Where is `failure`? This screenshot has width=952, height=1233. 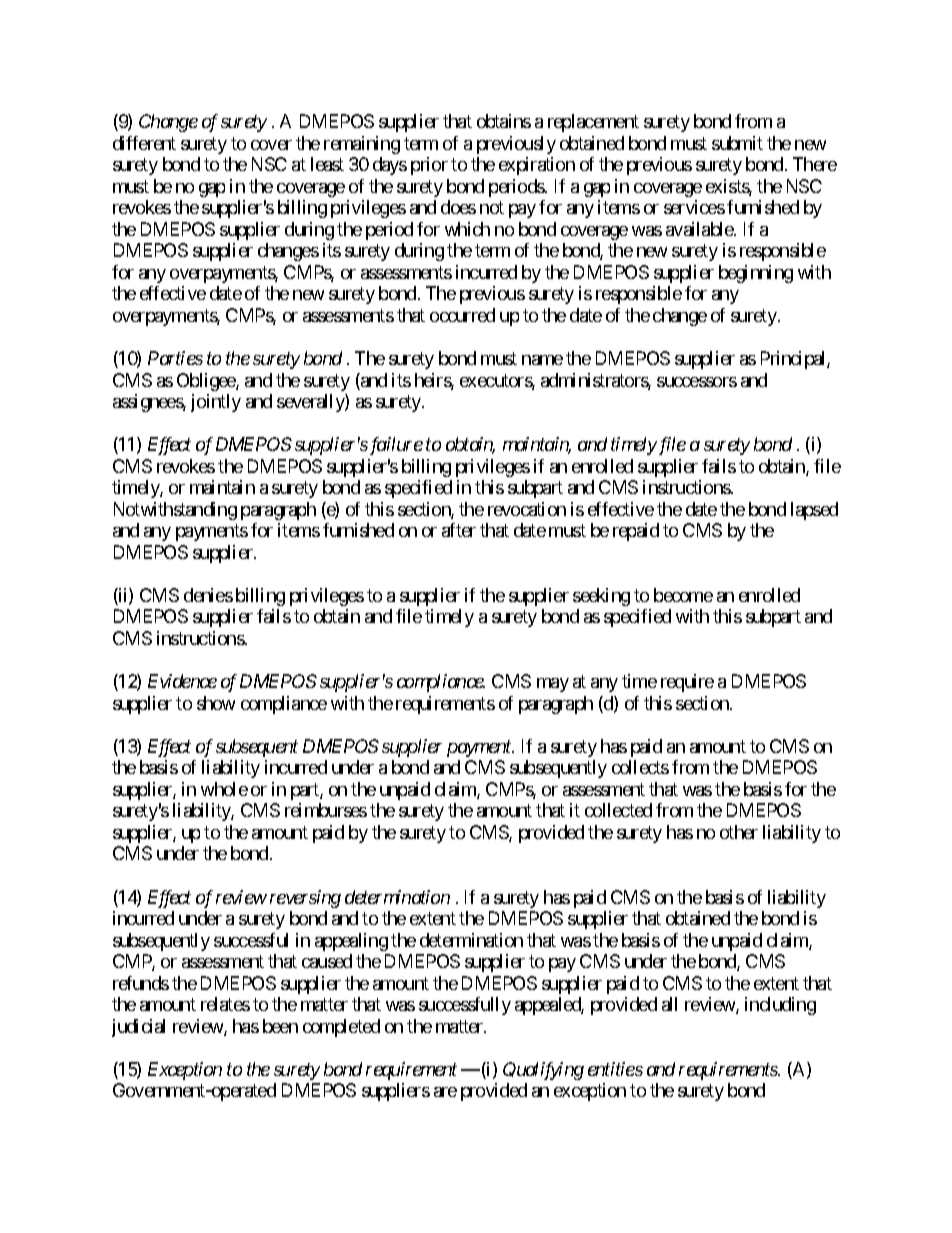 failure is located at coordinates (395, 446).
